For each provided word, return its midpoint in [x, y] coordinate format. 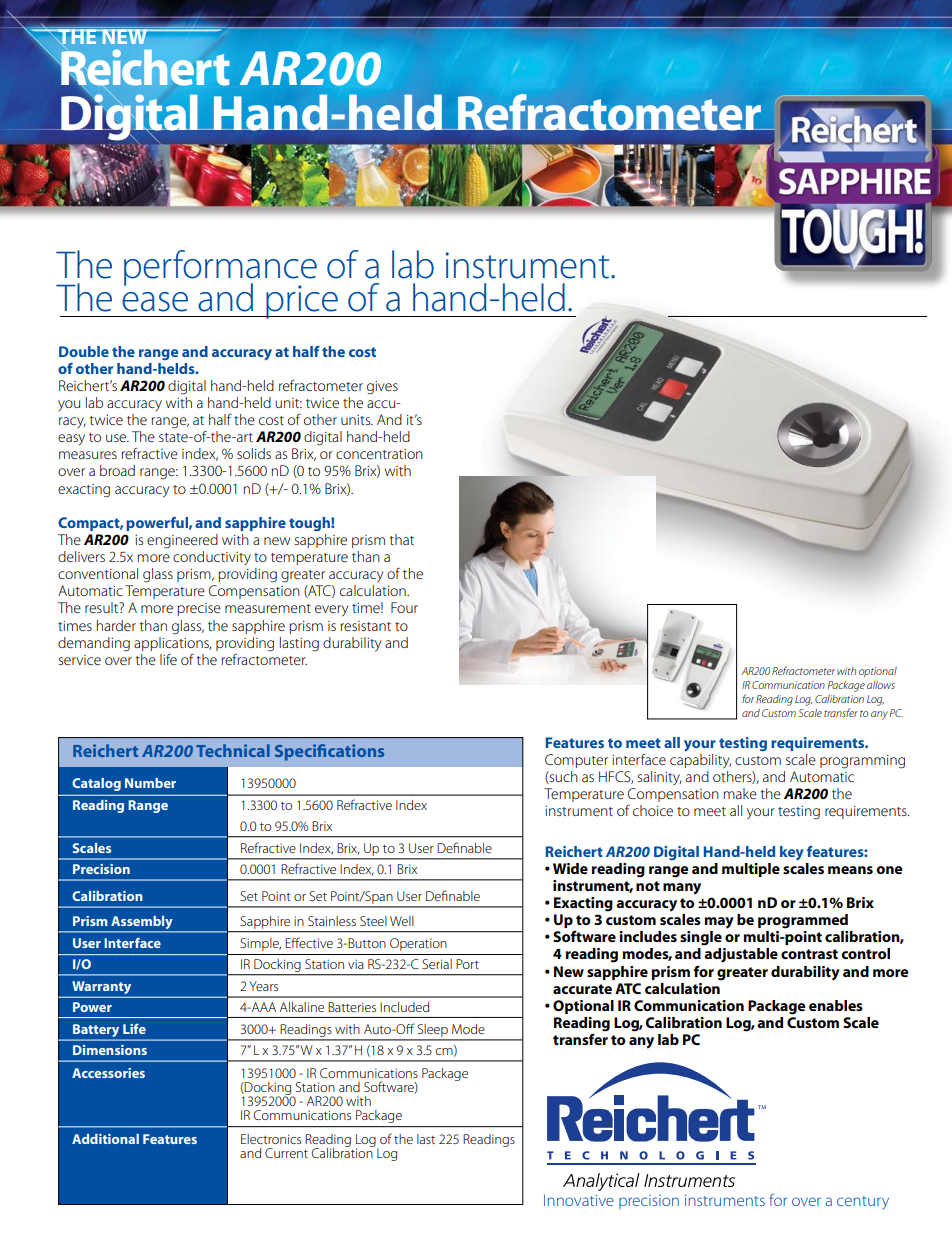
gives [382, 388]
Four [404, 607]
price [302, 302]
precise [199, 609]
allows [881, 685]
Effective [309, 942]
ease [155, 302]
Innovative [579, 1200]
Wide [570, 868]
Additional [105, 1139]
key [792, 853]
